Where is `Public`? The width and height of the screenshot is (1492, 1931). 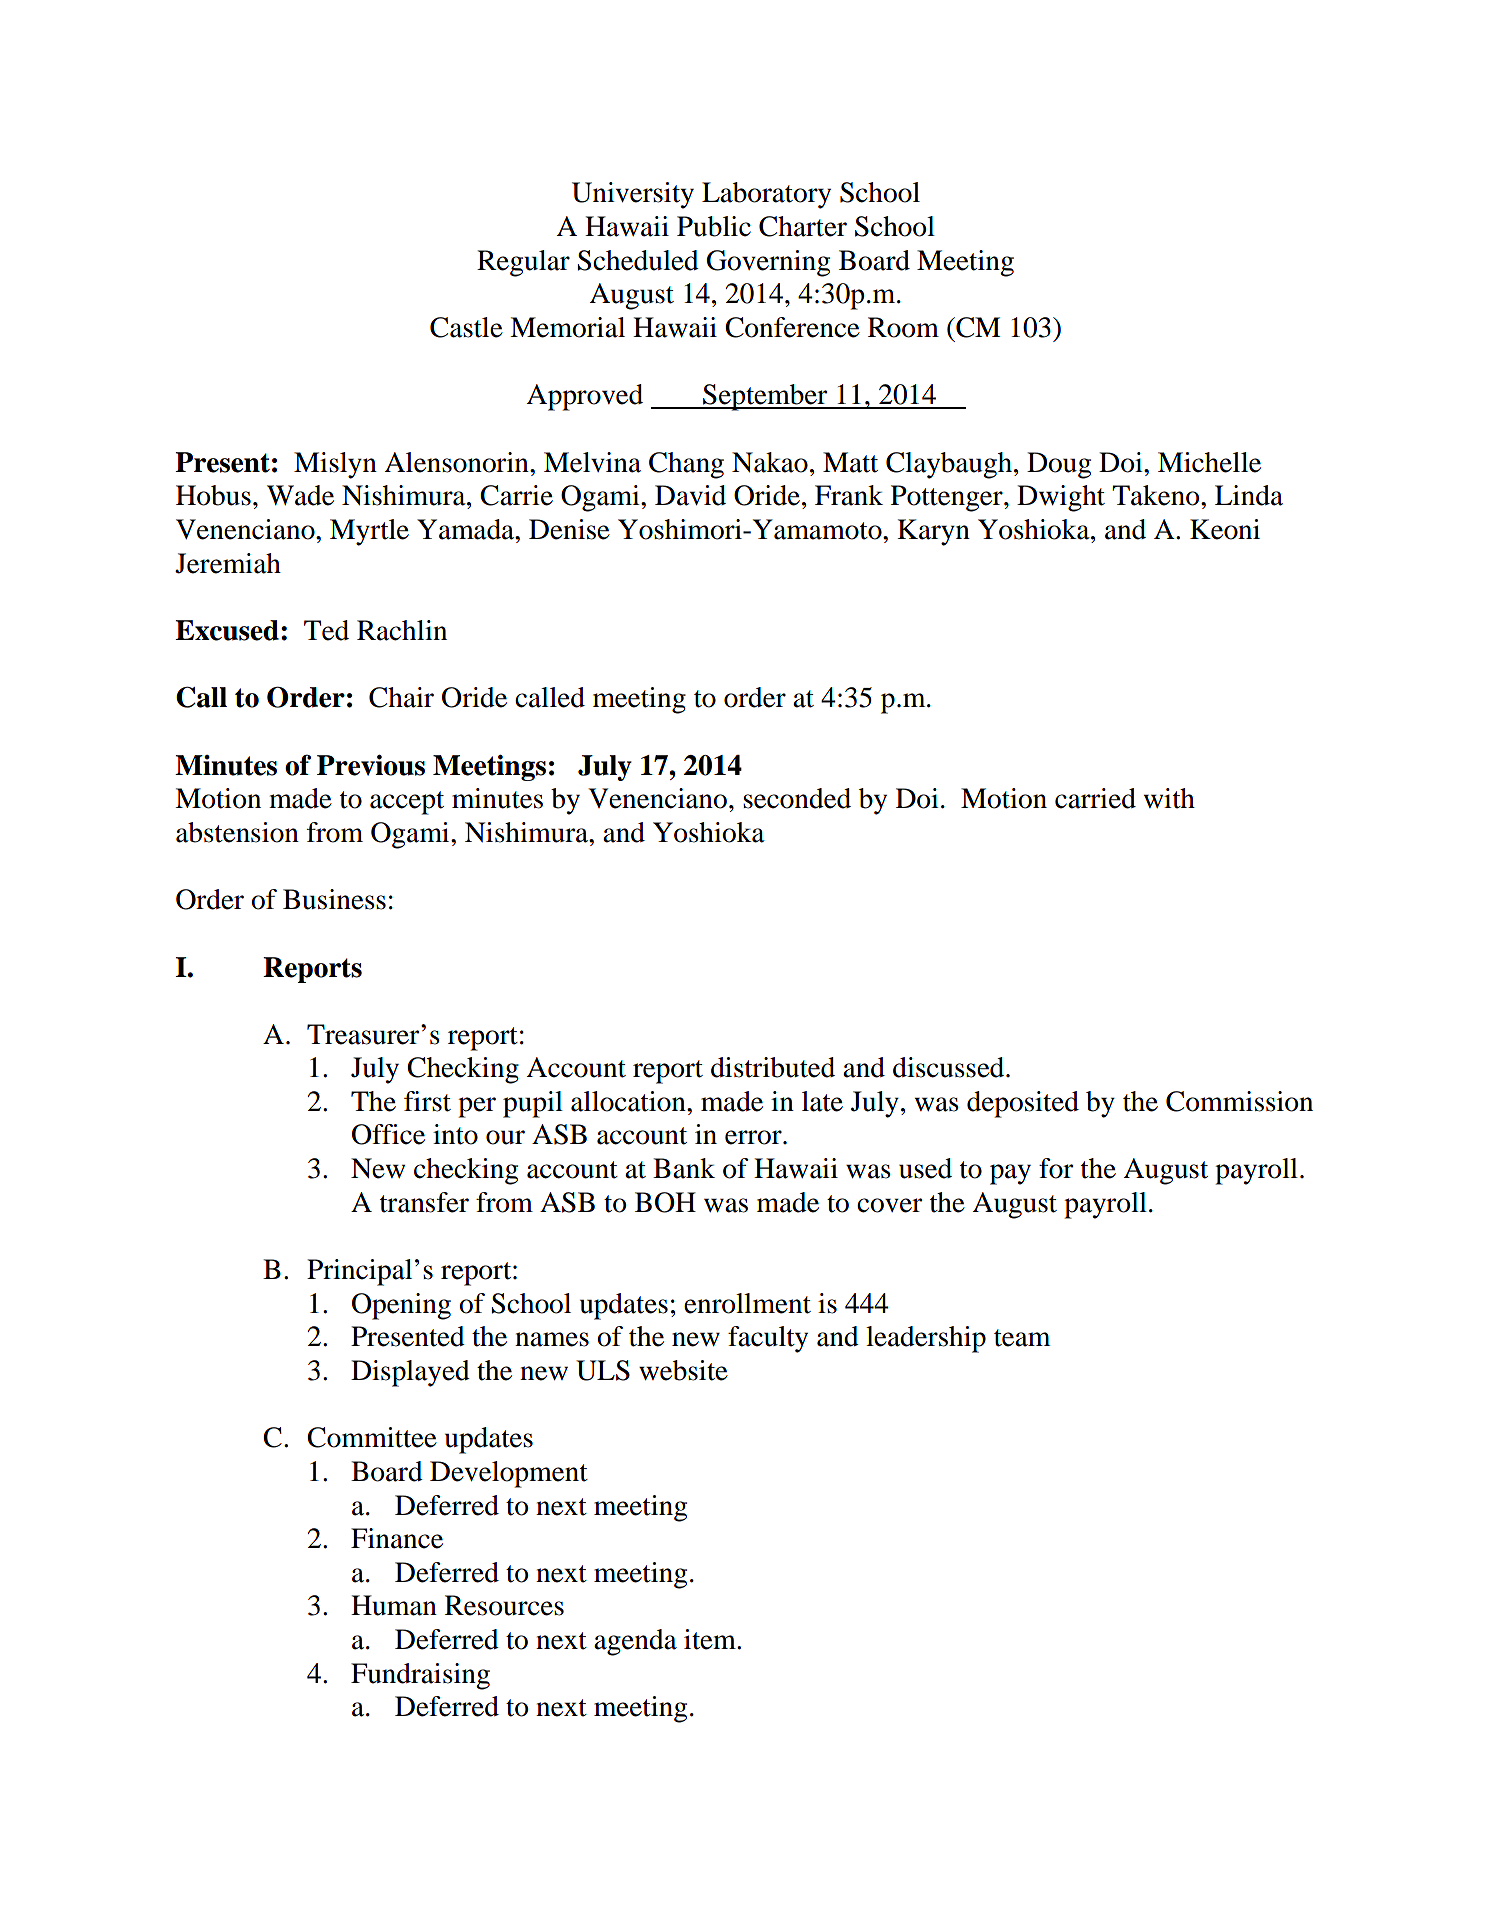
Public is located at coordinates (714, 226).
